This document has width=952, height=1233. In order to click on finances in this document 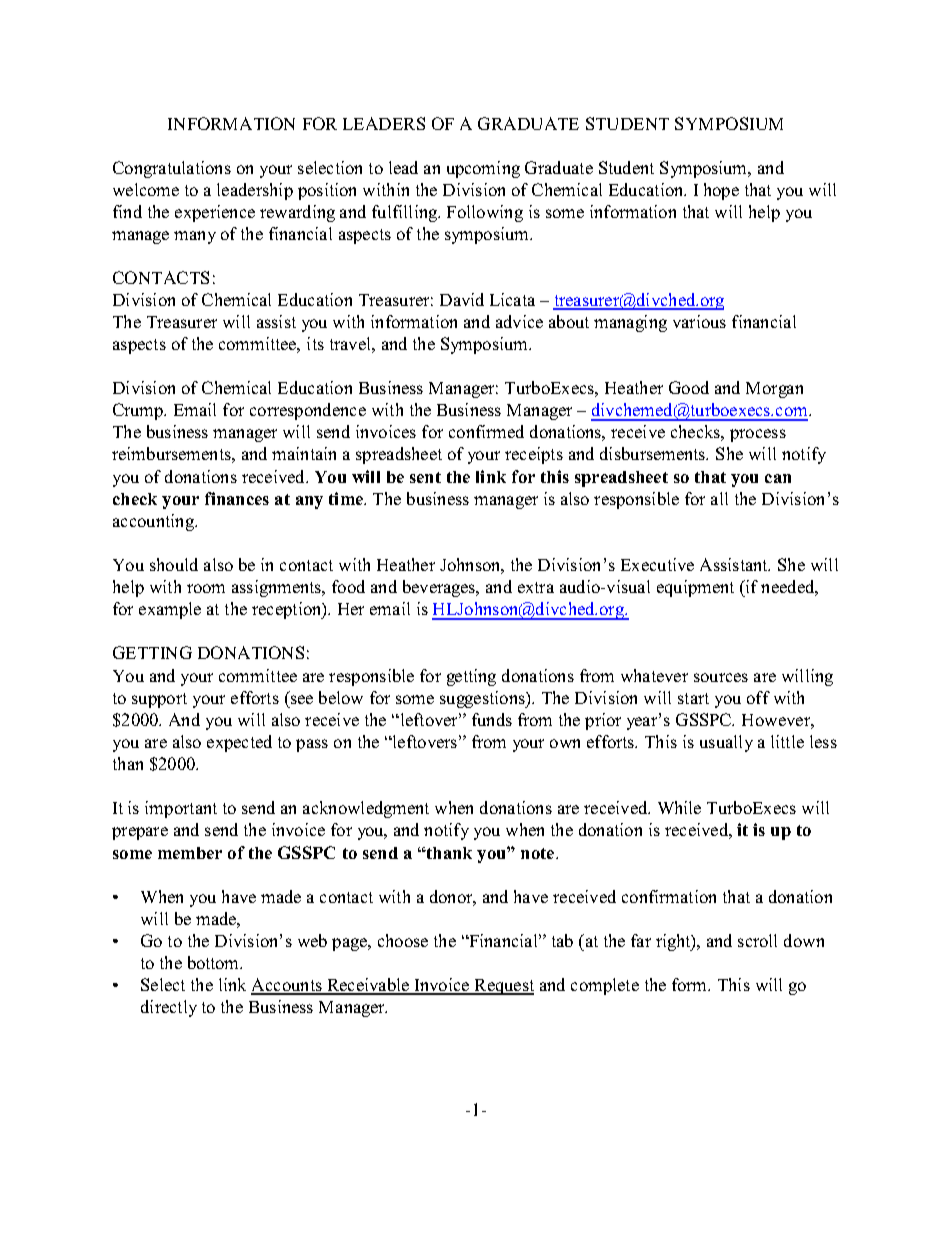, I will do `click(237, 498)`.
